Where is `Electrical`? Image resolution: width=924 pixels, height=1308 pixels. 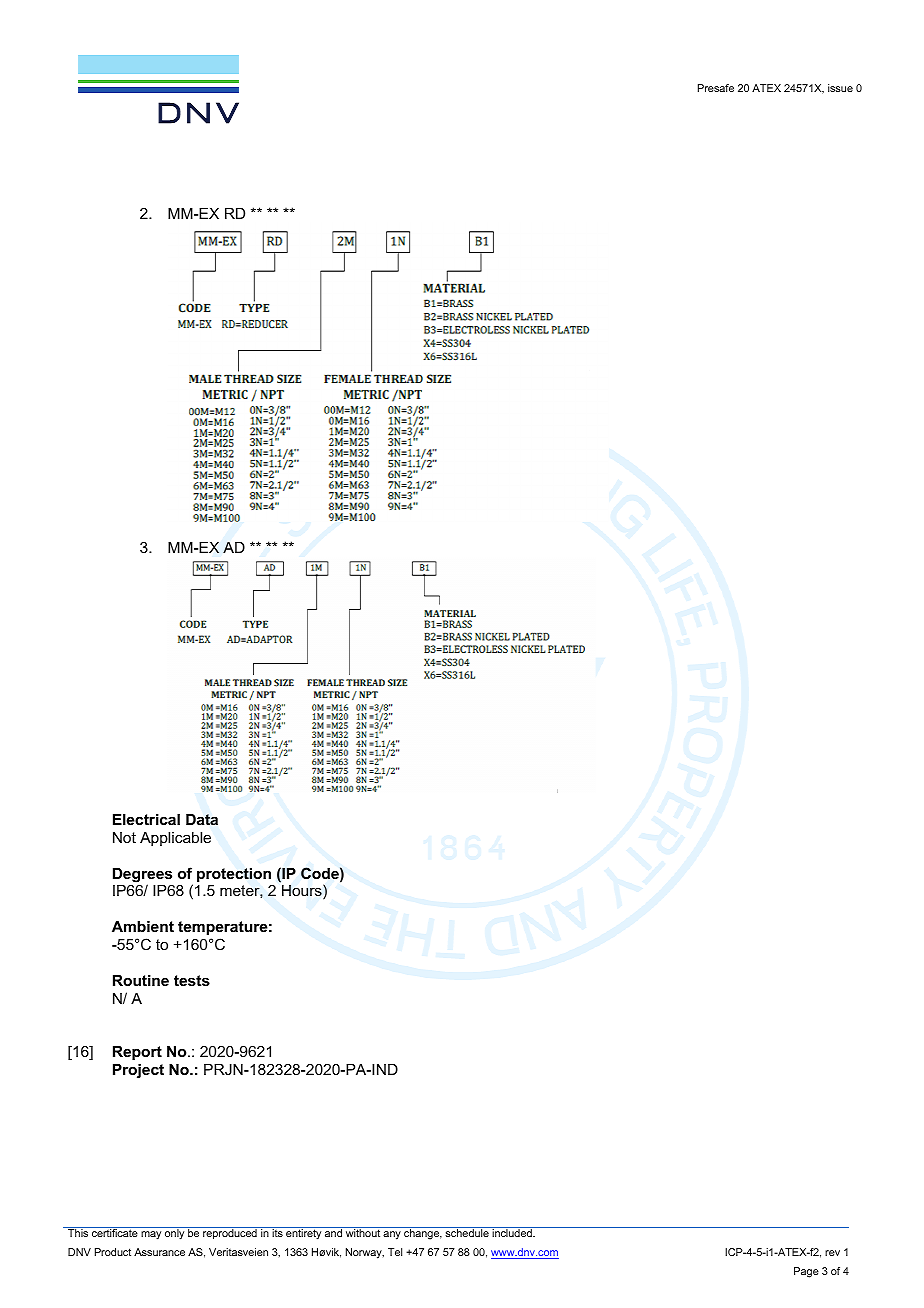 Electrical is located at coordinates (146, 819).
